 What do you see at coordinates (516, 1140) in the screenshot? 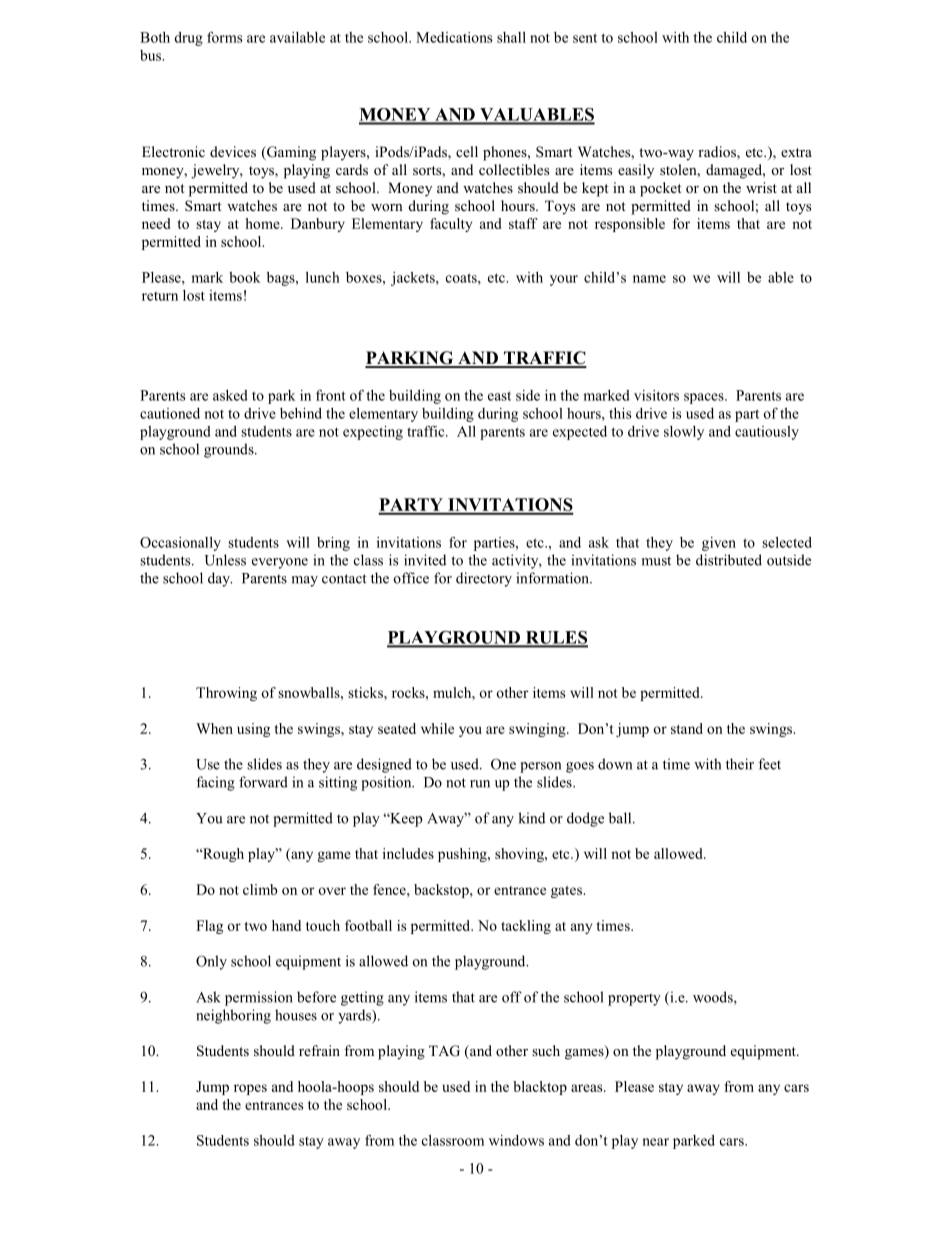
I see `windows` at bounding box center [516, 1140].
